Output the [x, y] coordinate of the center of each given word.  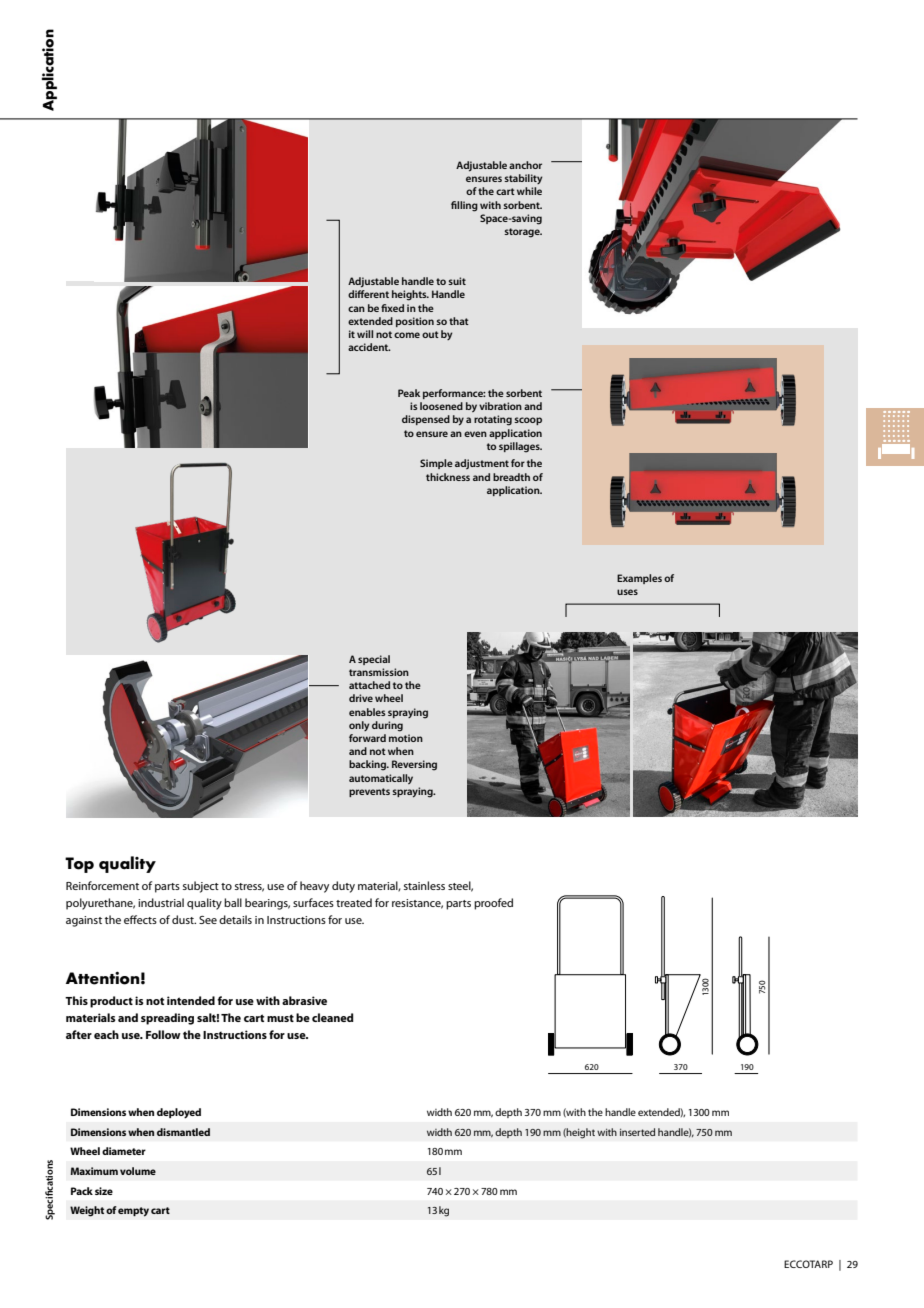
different [368, 294]
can [356, 309]
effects [140, 919]
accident [369, 347]
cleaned [333, 1017]
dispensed [426, 420]
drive [361, 698]
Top [79, 865]
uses [627, 592]
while [529, 191]
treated [354, 902]
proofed [493, 904]
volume [138, 1171]
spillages [520, 447]
